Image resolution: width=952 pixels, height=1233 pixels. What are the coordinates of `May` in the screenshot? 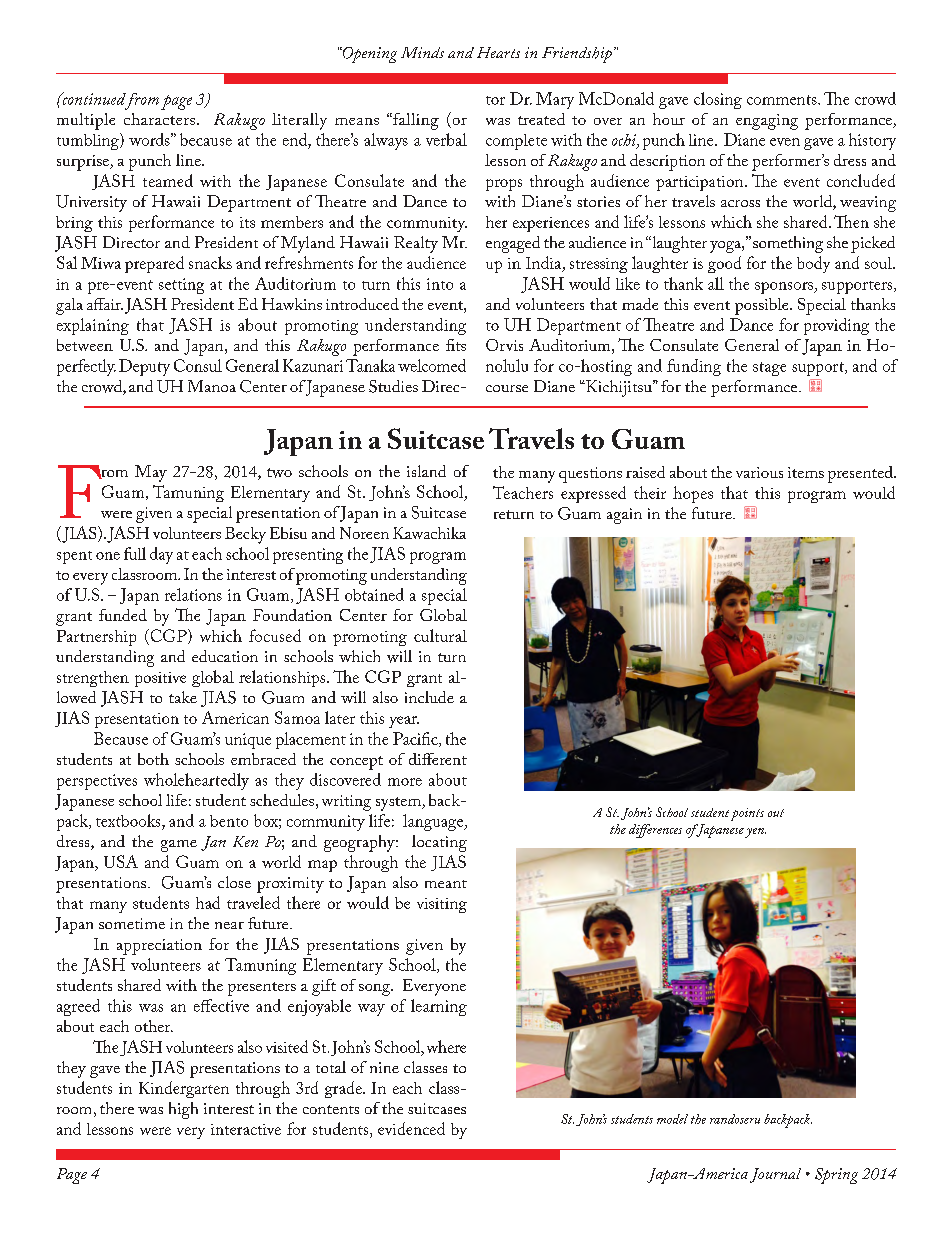 It's located at (151, 473).
